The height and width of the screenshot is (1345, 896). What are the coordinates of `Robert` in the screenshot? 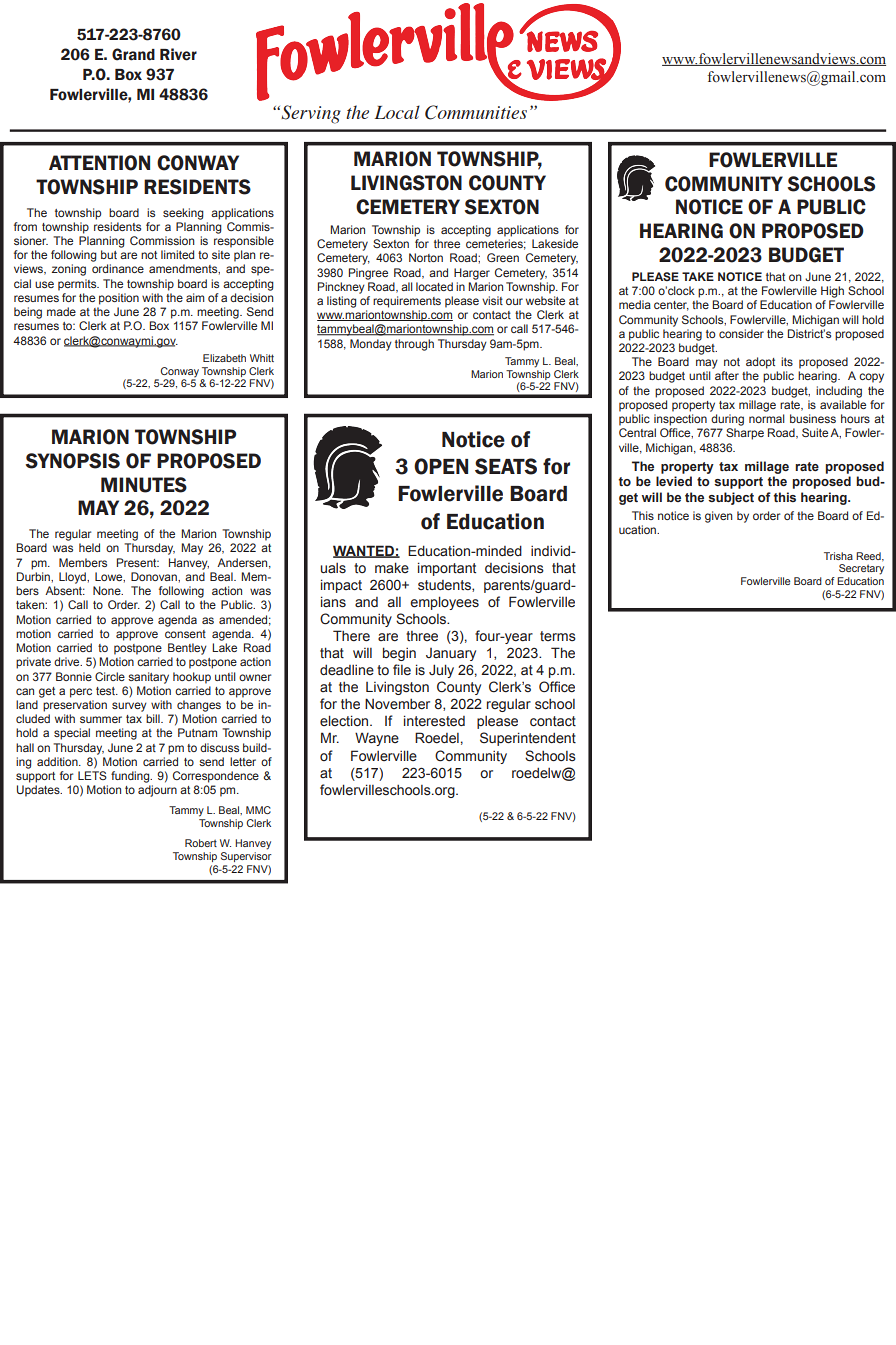 It's located at (201, 843).
